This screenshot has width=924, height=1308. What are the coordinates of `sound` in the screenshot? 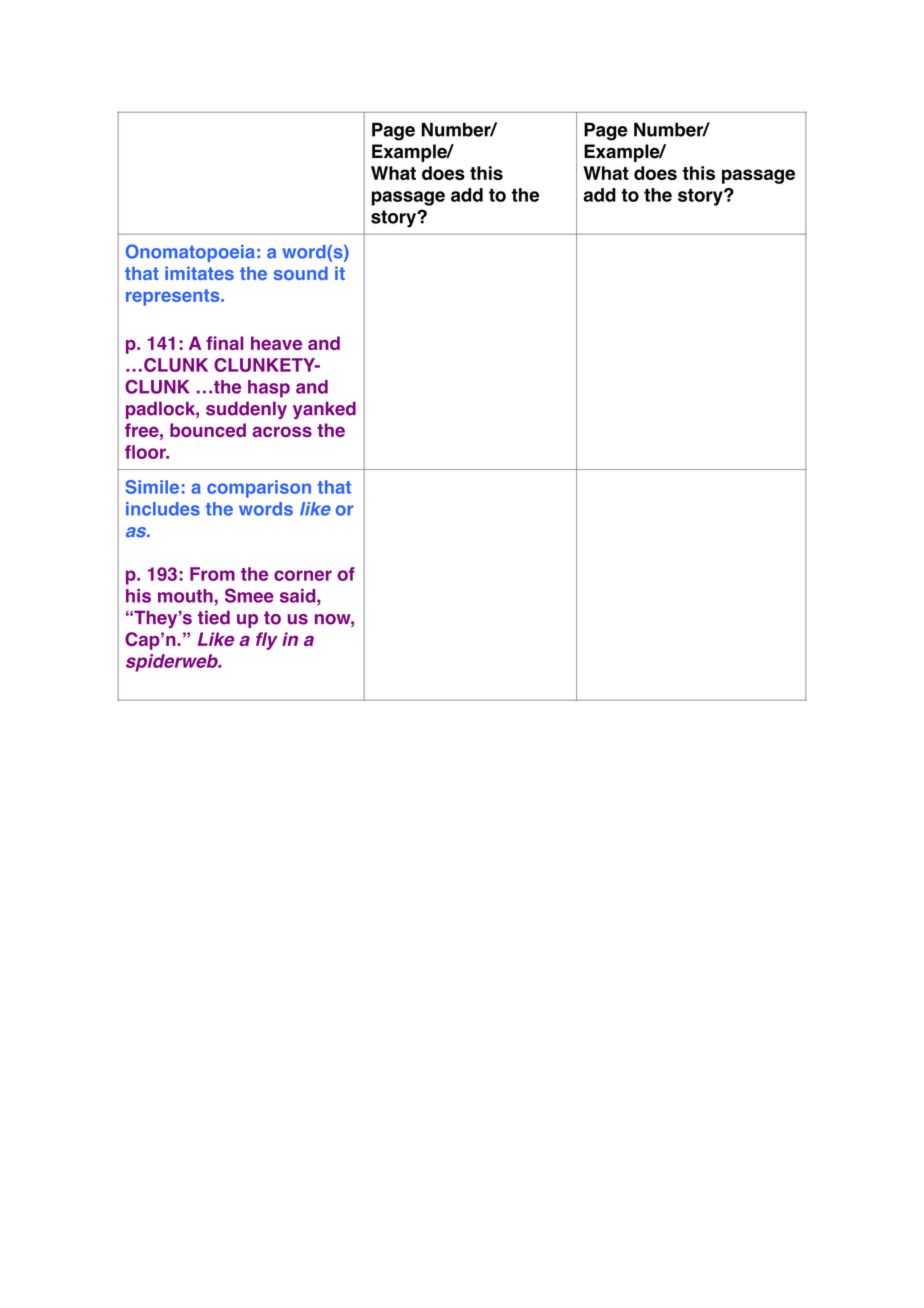 It's located at (300, 273).
